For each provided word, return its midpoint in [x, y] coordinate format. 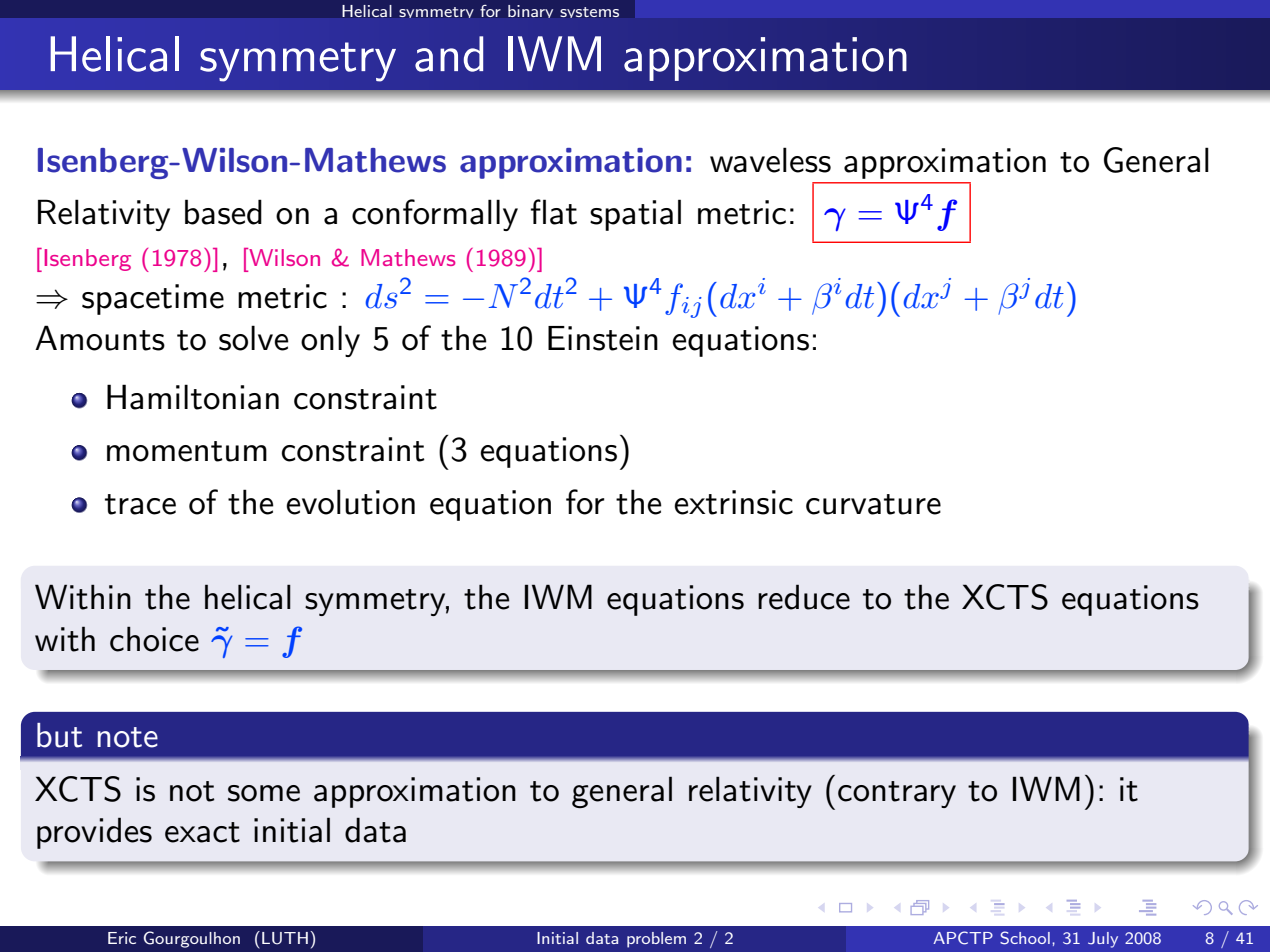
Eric [122, 938]
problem [656, 940]
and [449, 54]
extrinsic [733, 502]
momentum [187, 451]
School [1025, 938]
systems [589, 12]
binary [530, 11]
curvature [873, 504]
